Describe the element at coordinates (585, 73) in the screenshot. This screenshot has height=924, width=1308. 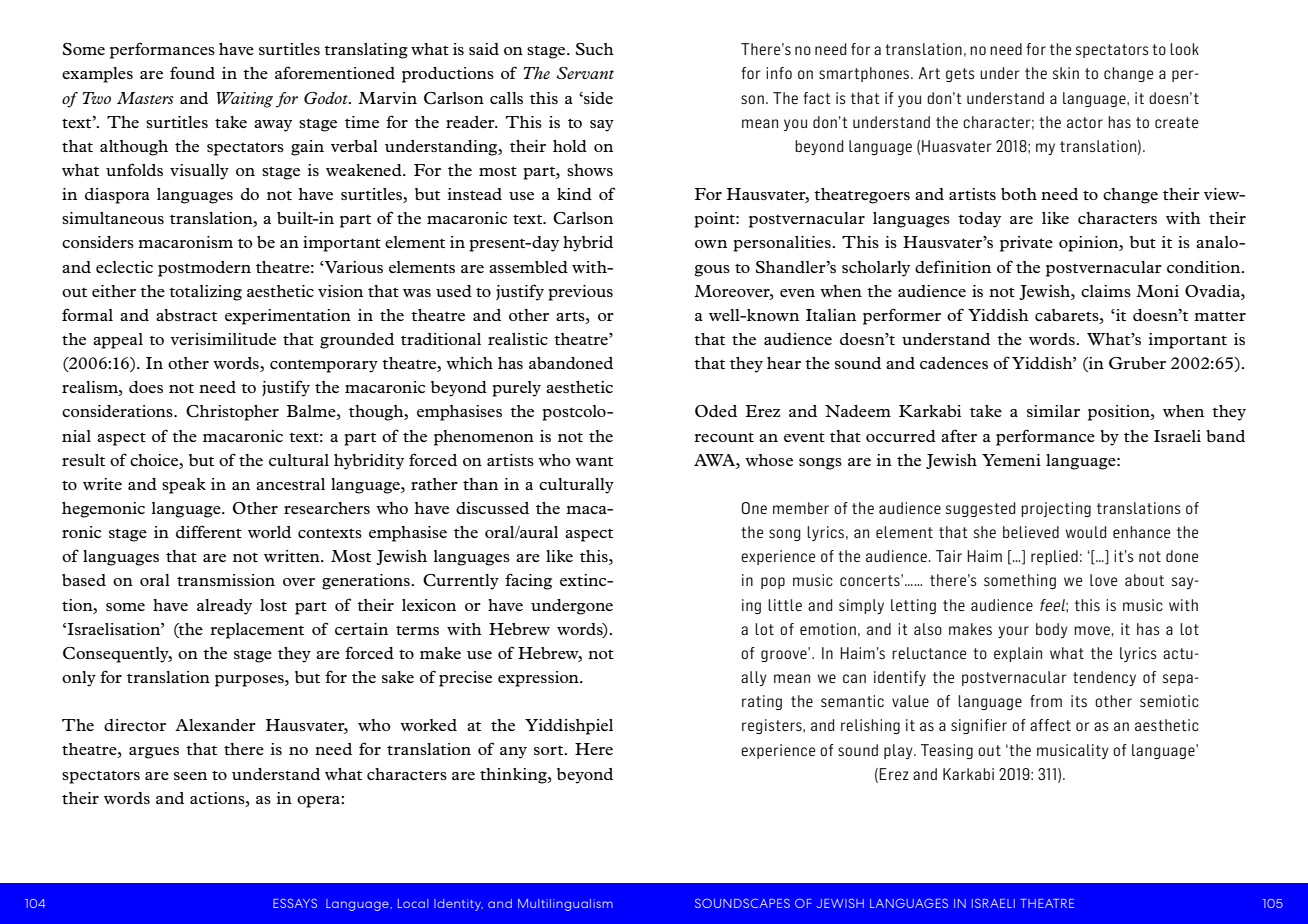
I see `Servant` at that location.
